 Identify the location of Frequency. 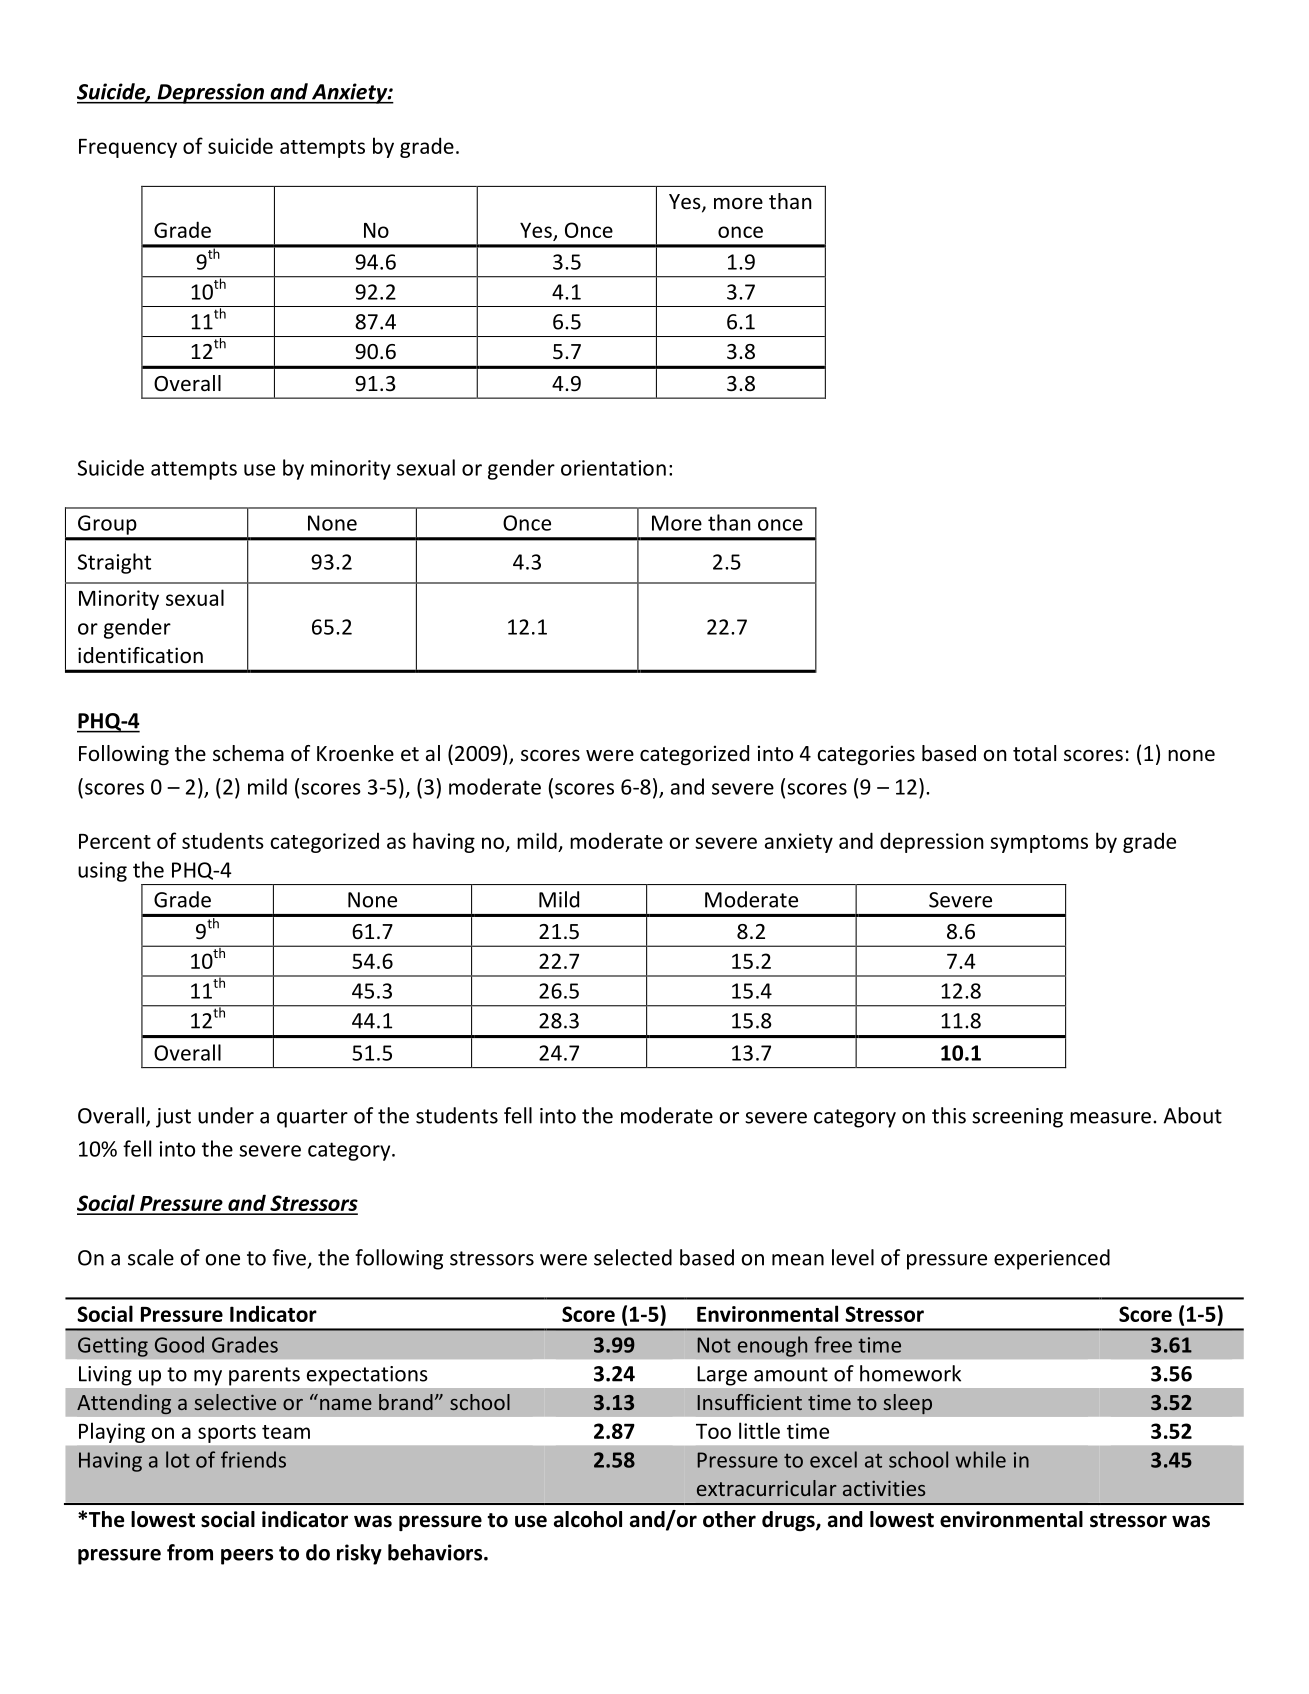
(128, 148).
